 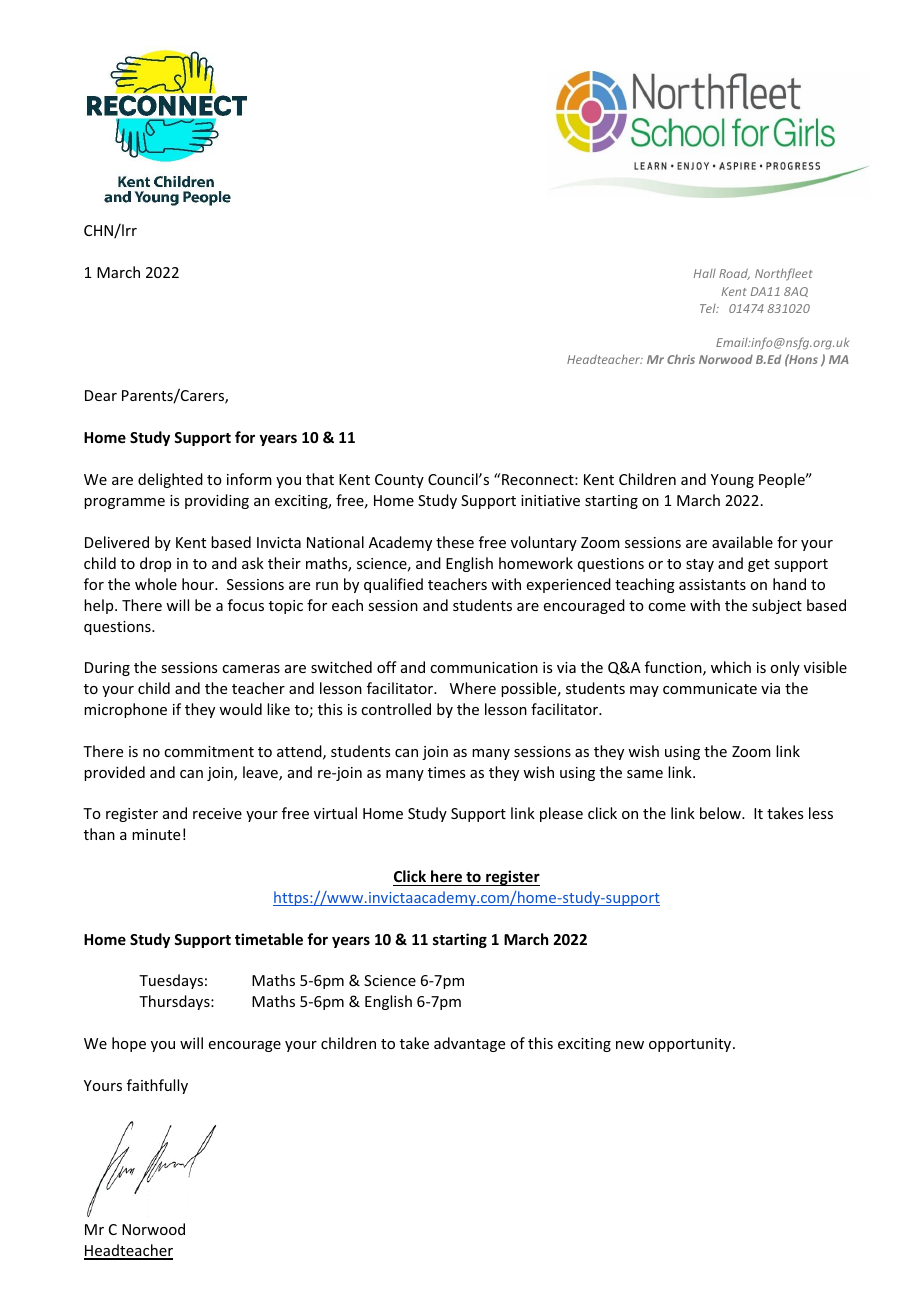 I want to click on Tel, so click(x=709, y=308).
